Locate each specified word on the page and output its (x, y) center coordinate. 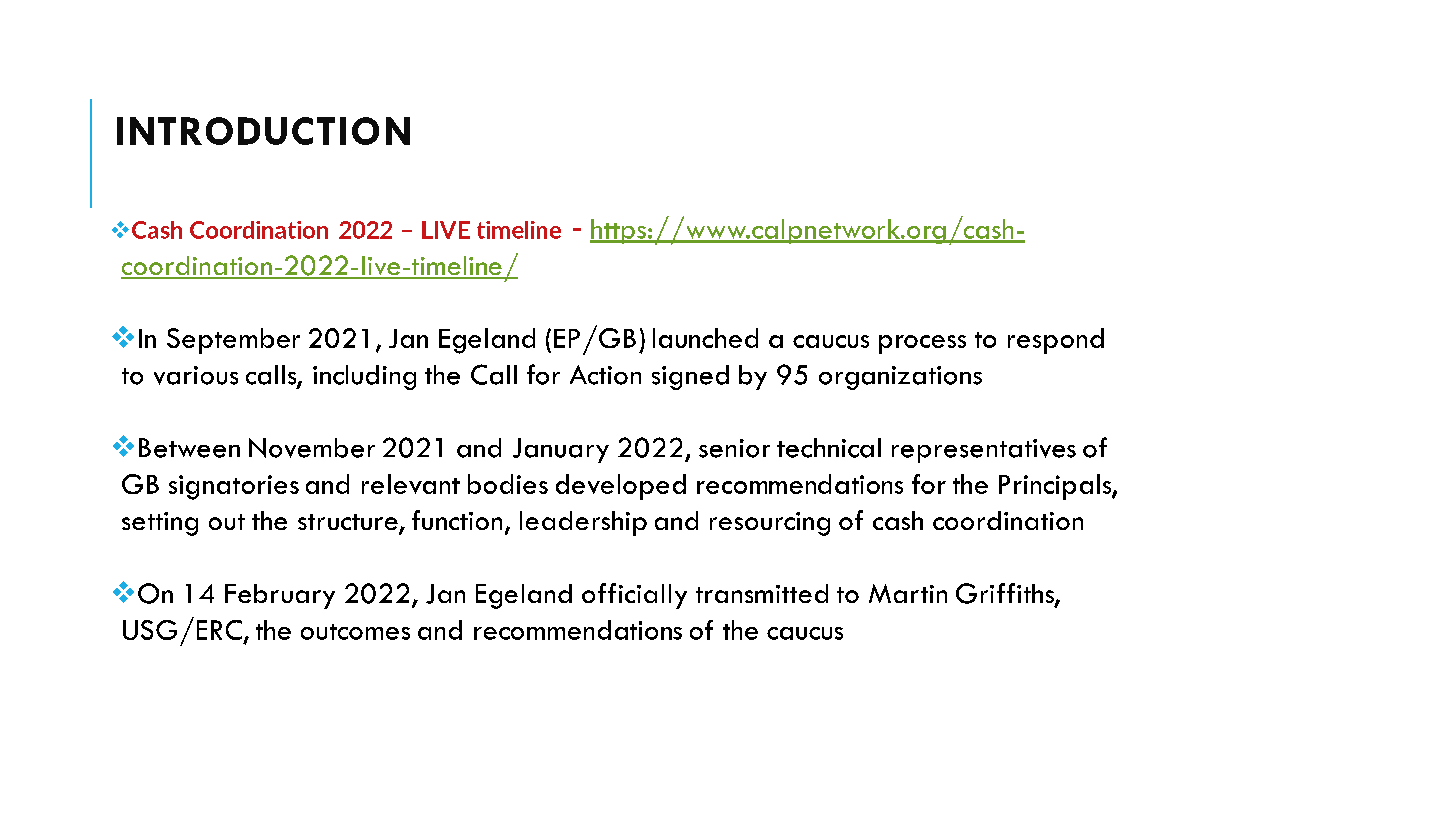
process (922, 344)
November (312, 448)
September (233, 341)
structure (349, 523)
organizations (900, 378)
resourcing (770, 524)
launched (705, 338)
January (561, 450)
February (280, 596)
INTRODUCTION (263, 131)
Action (605, 375)
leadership (583, 523)
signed (690, 377)
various (196, 375)
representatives (984, 451)
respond (1056, 341)
